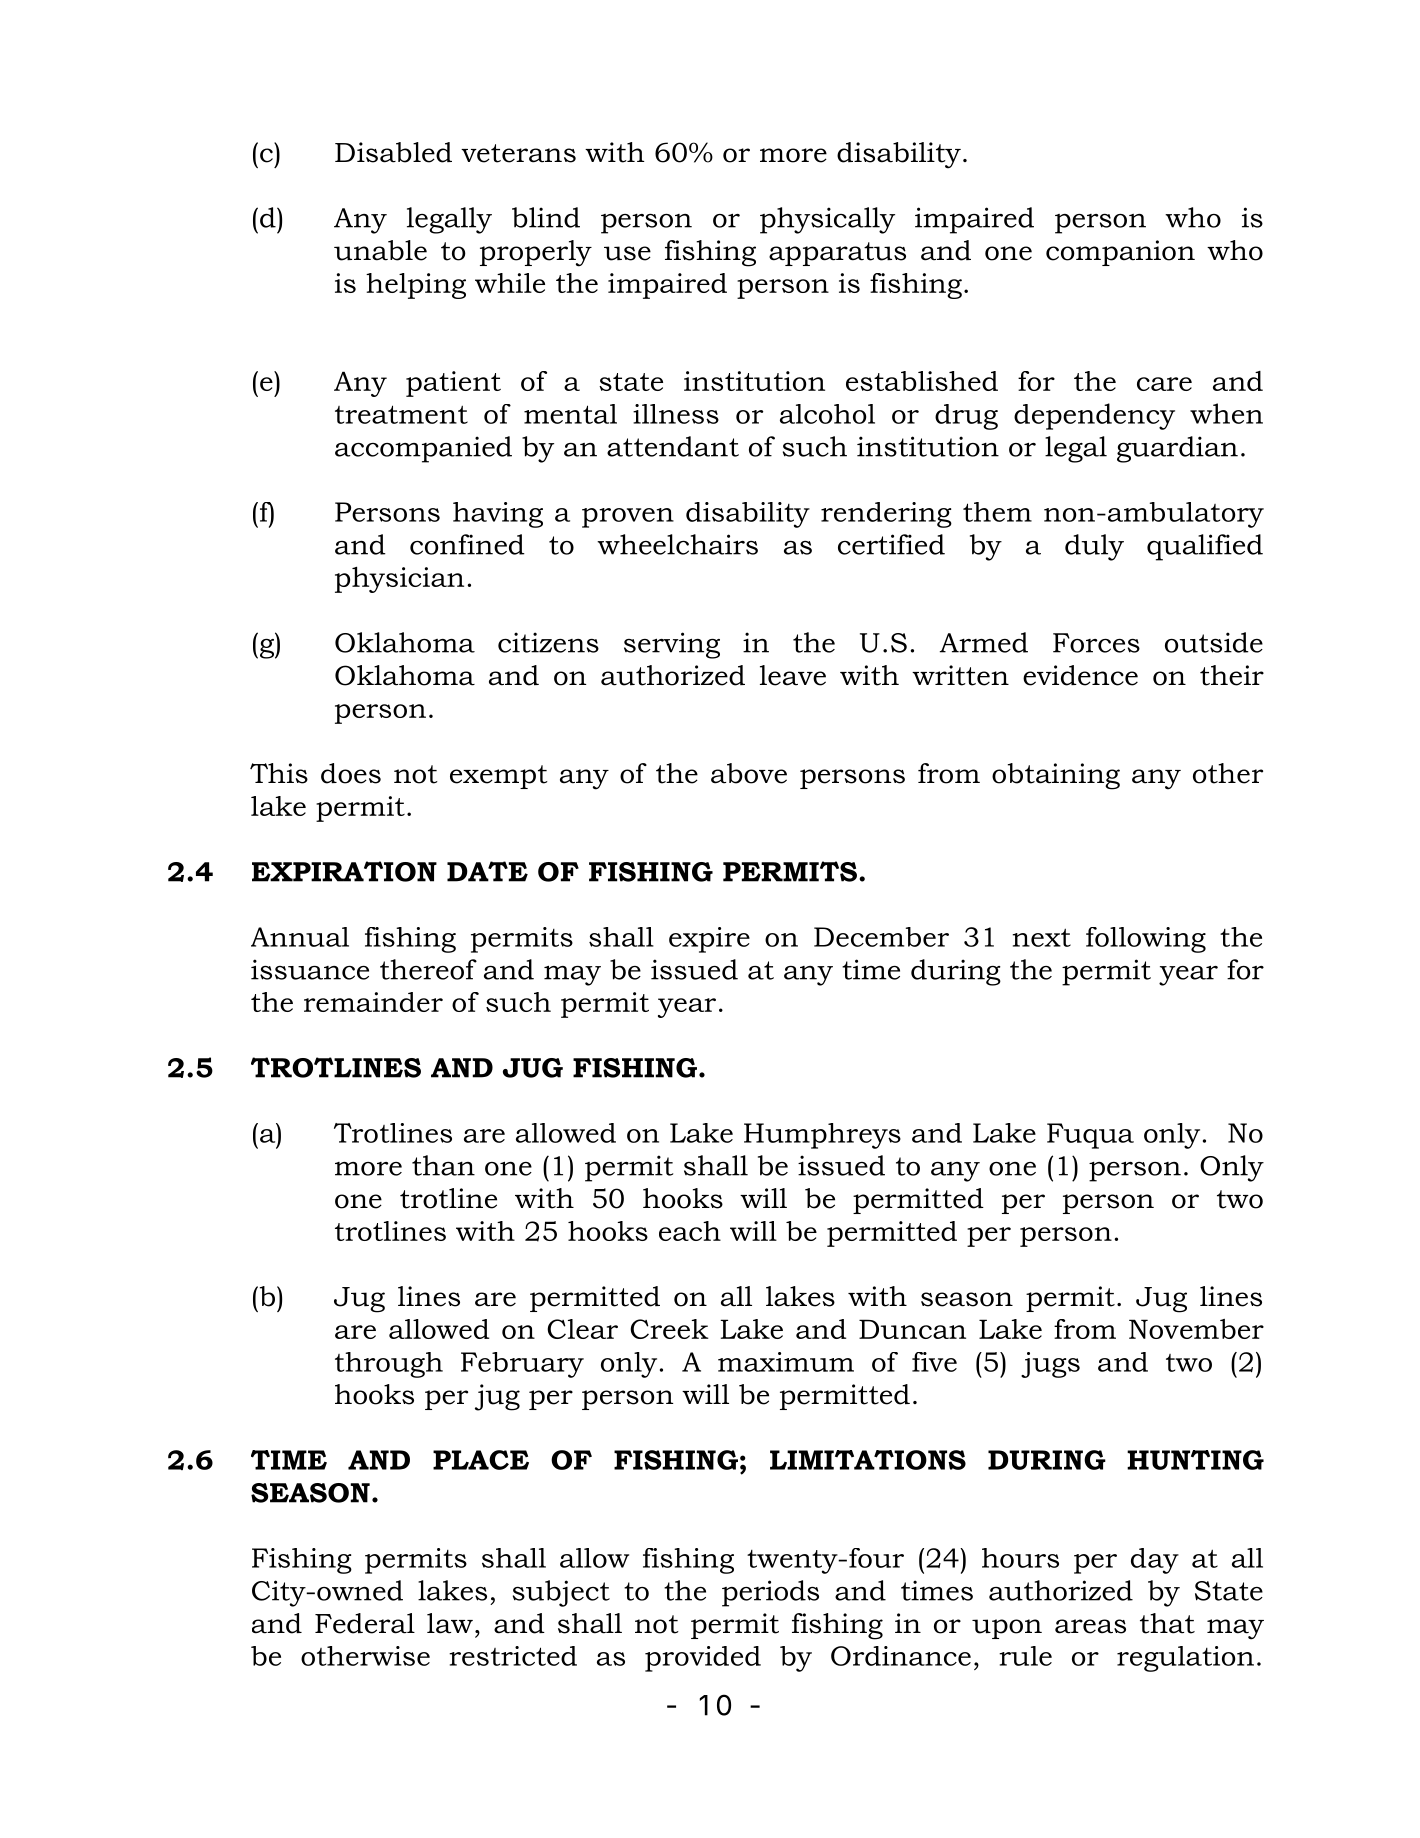 This screenshot has width=1420, height=1838. Describe the element at coordinates (365, 1623) in the screenshot. I see `Federal` at that location.
